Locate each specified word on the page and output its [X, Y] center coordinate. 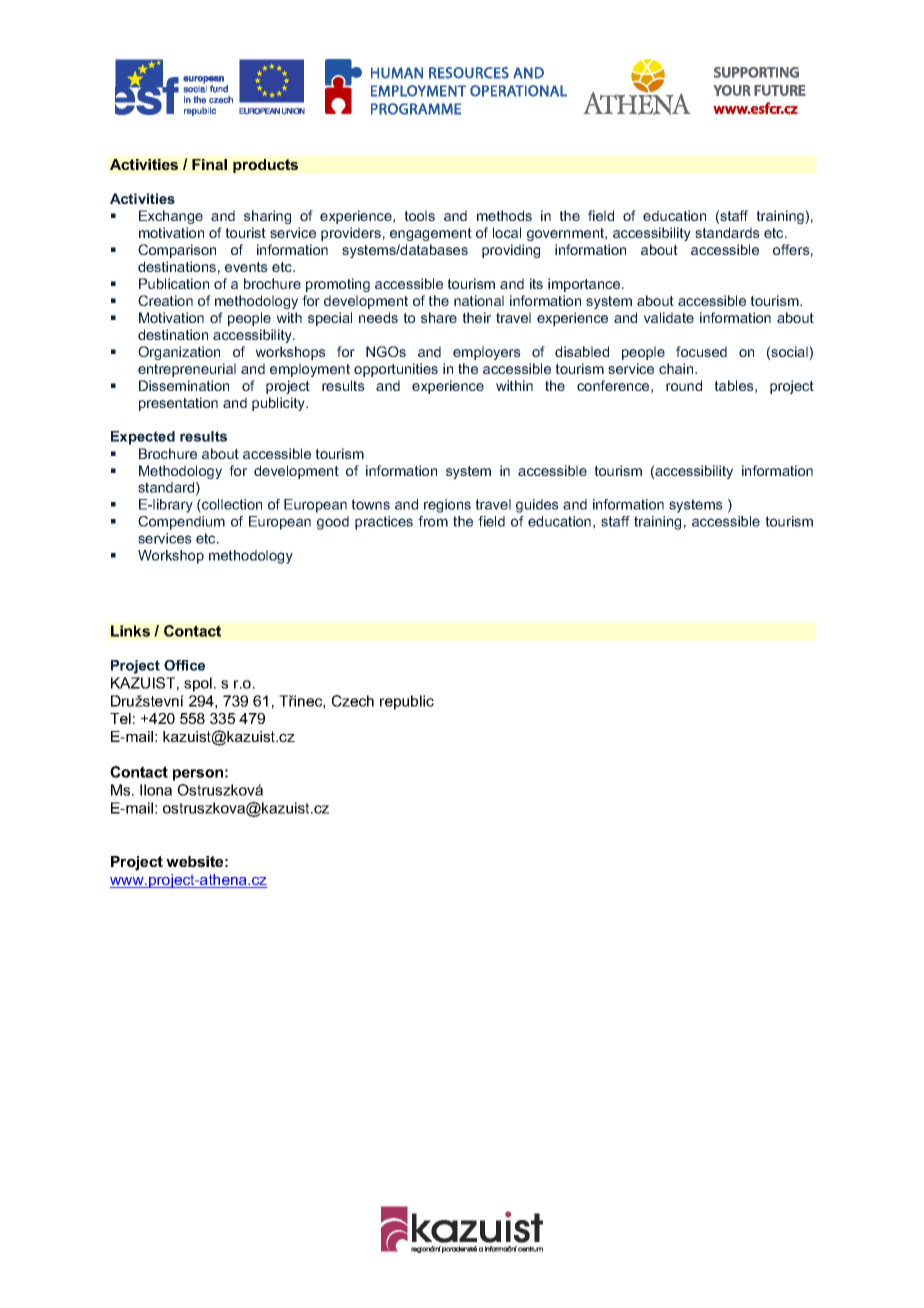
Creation [165, 300]
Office [184, 665]
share [439, 317]
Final [209, 164]
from [433, 521]
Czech [353, 701]
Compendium [181, 523]
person [198, 775]
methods [504, 215]
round [684, 385]
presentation [178, 404]
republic [407, 702]
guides [537, 506]
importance [585, 285]
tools [420, 215]
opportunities [396, 370]
